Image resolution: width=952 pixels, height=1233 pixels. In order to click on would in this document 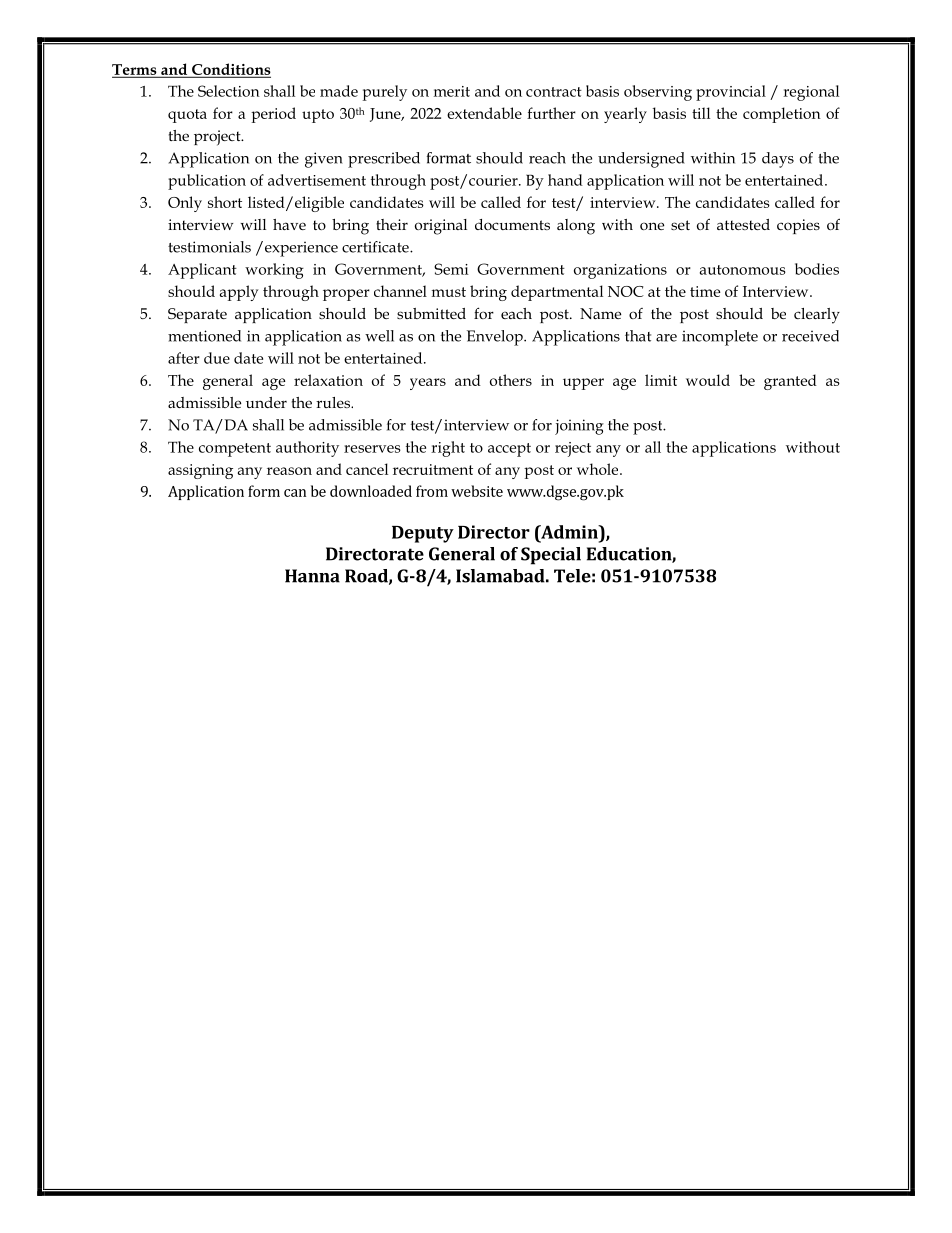, I will do `click(708, 380)`.
